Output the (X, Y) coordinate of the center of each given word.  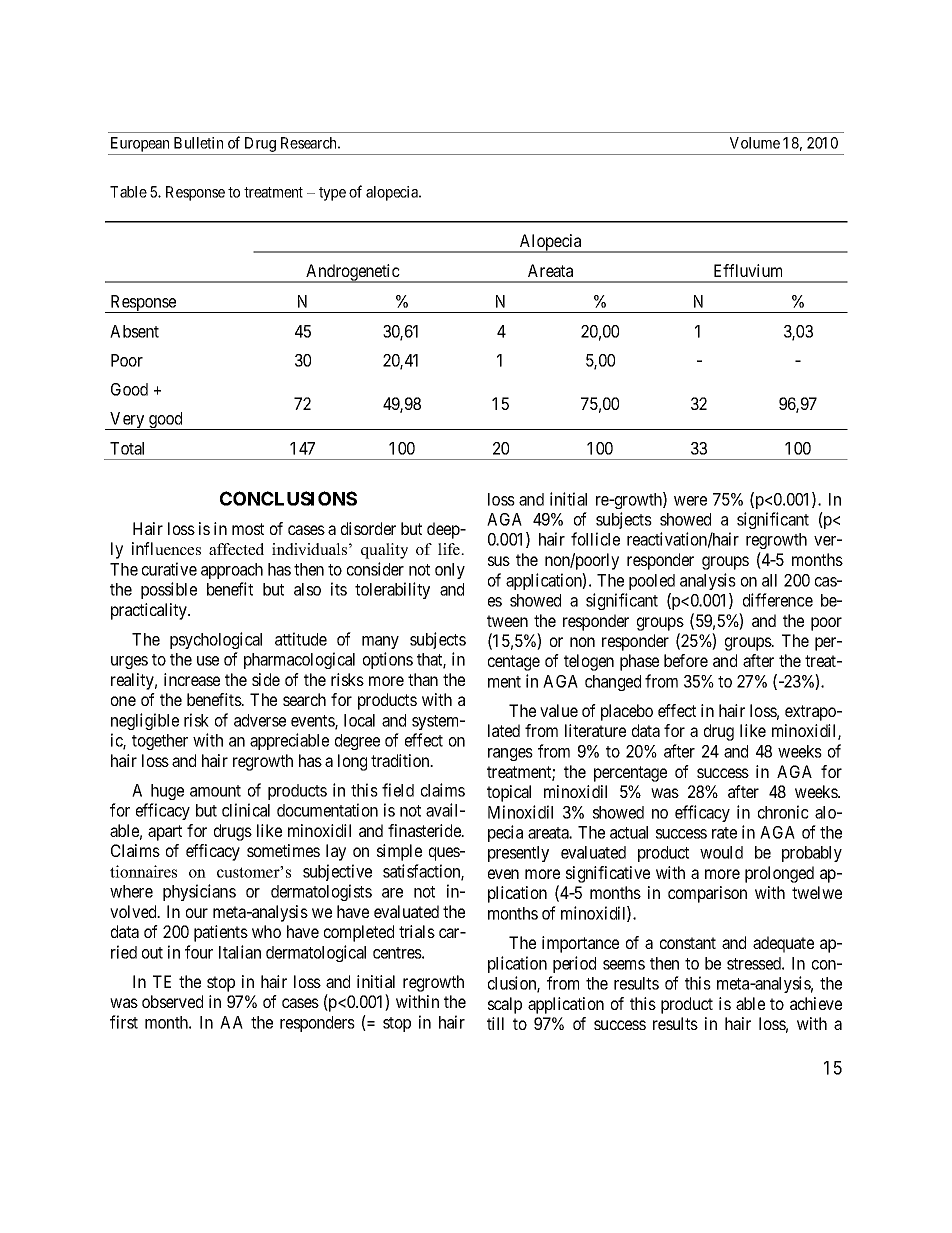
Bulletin (198, 143)
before (686, 660)
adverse (260, 720)
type (332, 194)
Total (127, 448)
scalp (505, 1005)
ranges (510, 754)
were (690, 501)
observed (172, 1001)
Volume (755, 143)
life (450, 549)
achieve (816, 1003)
